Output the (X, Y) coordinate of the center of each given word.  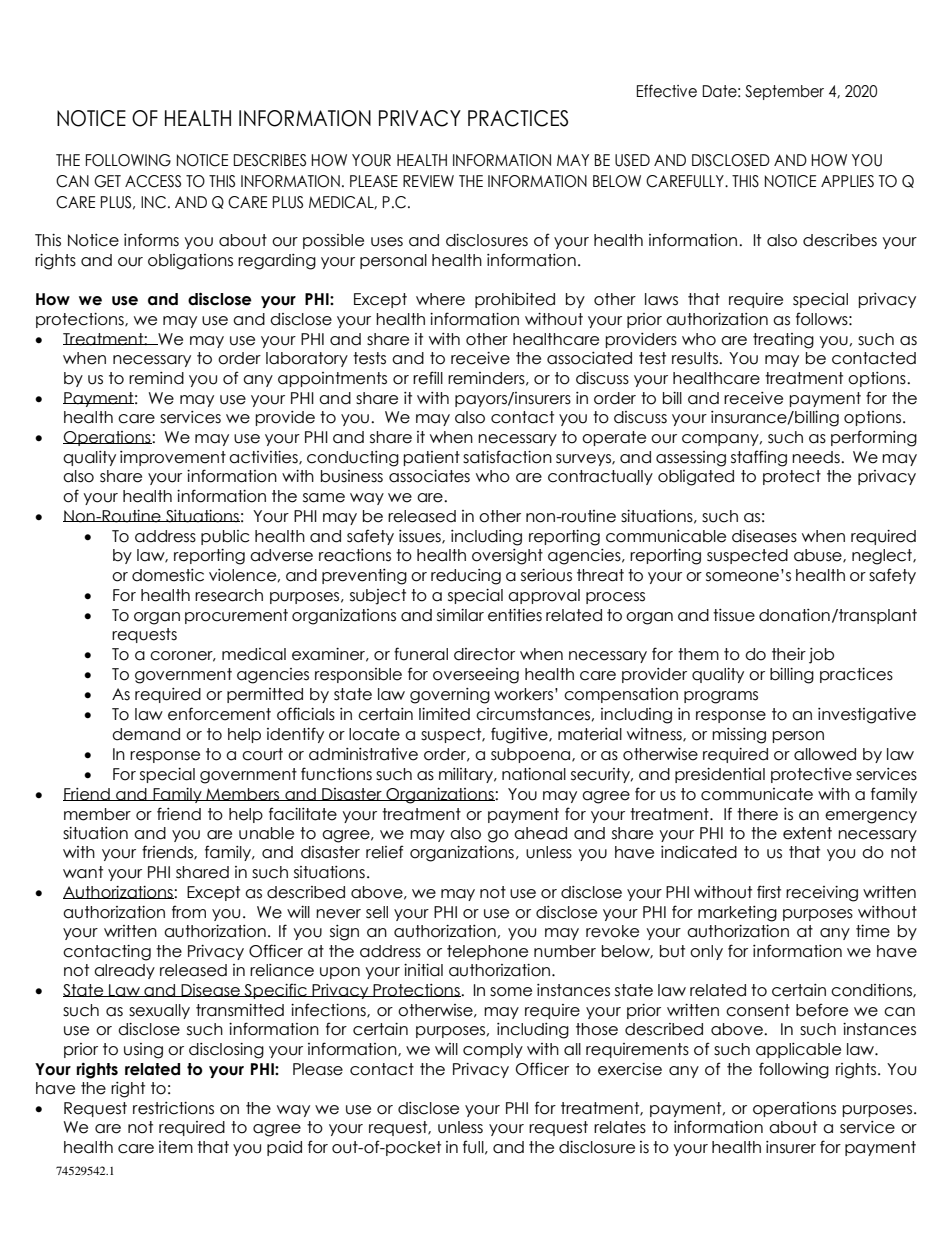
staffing (759, 458)
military (467, 775)
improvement (173, 458)
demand (146, 734)
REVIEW (428, 181)
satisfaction (507, 457)
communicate (757, 794)
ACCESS (153, 181)
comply (493, 1050)
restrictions (173, 1108)
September (784, 92)
